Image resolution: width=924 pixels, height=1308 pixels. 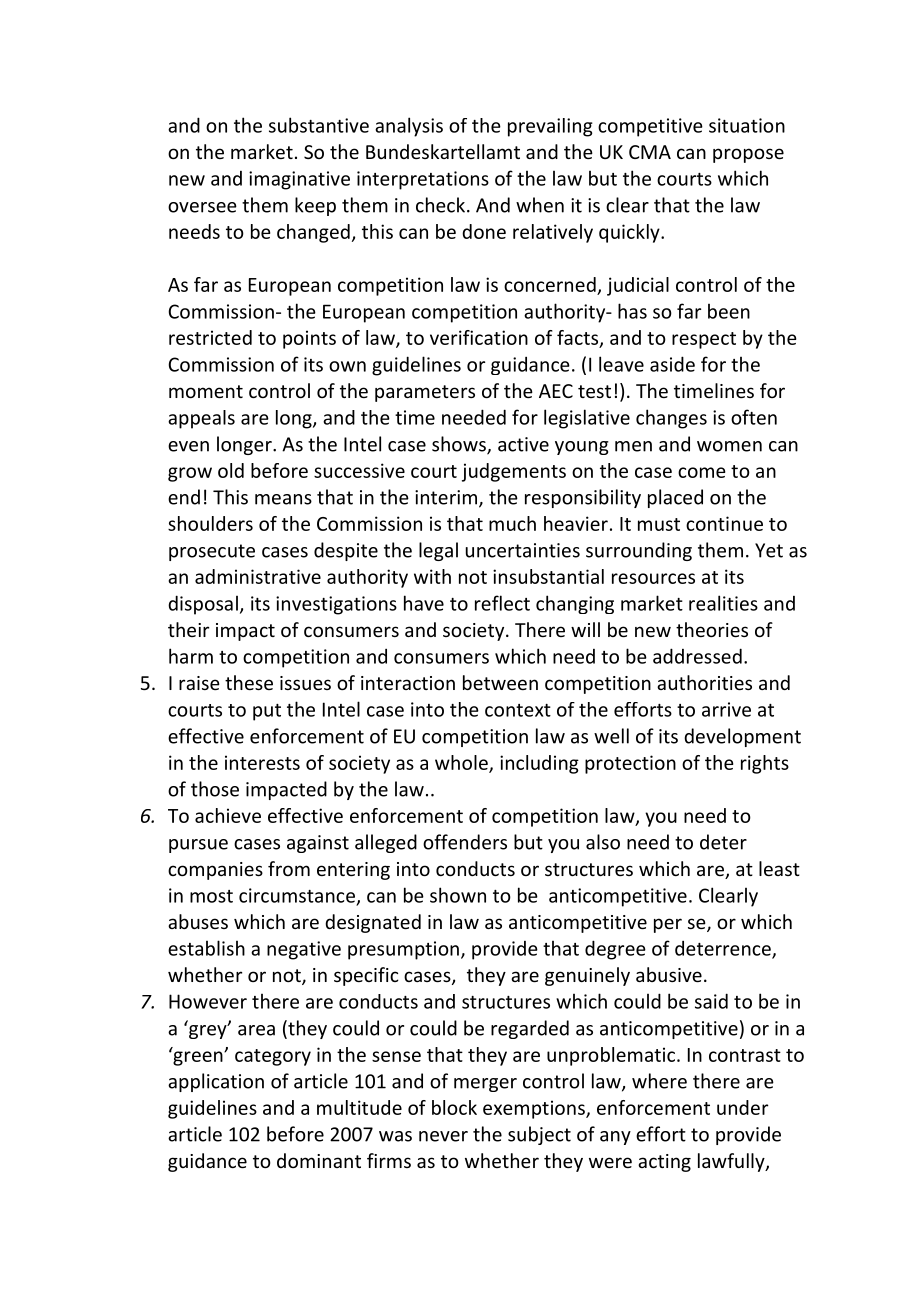 I want to click on rights, so click(x=765, y=764).
